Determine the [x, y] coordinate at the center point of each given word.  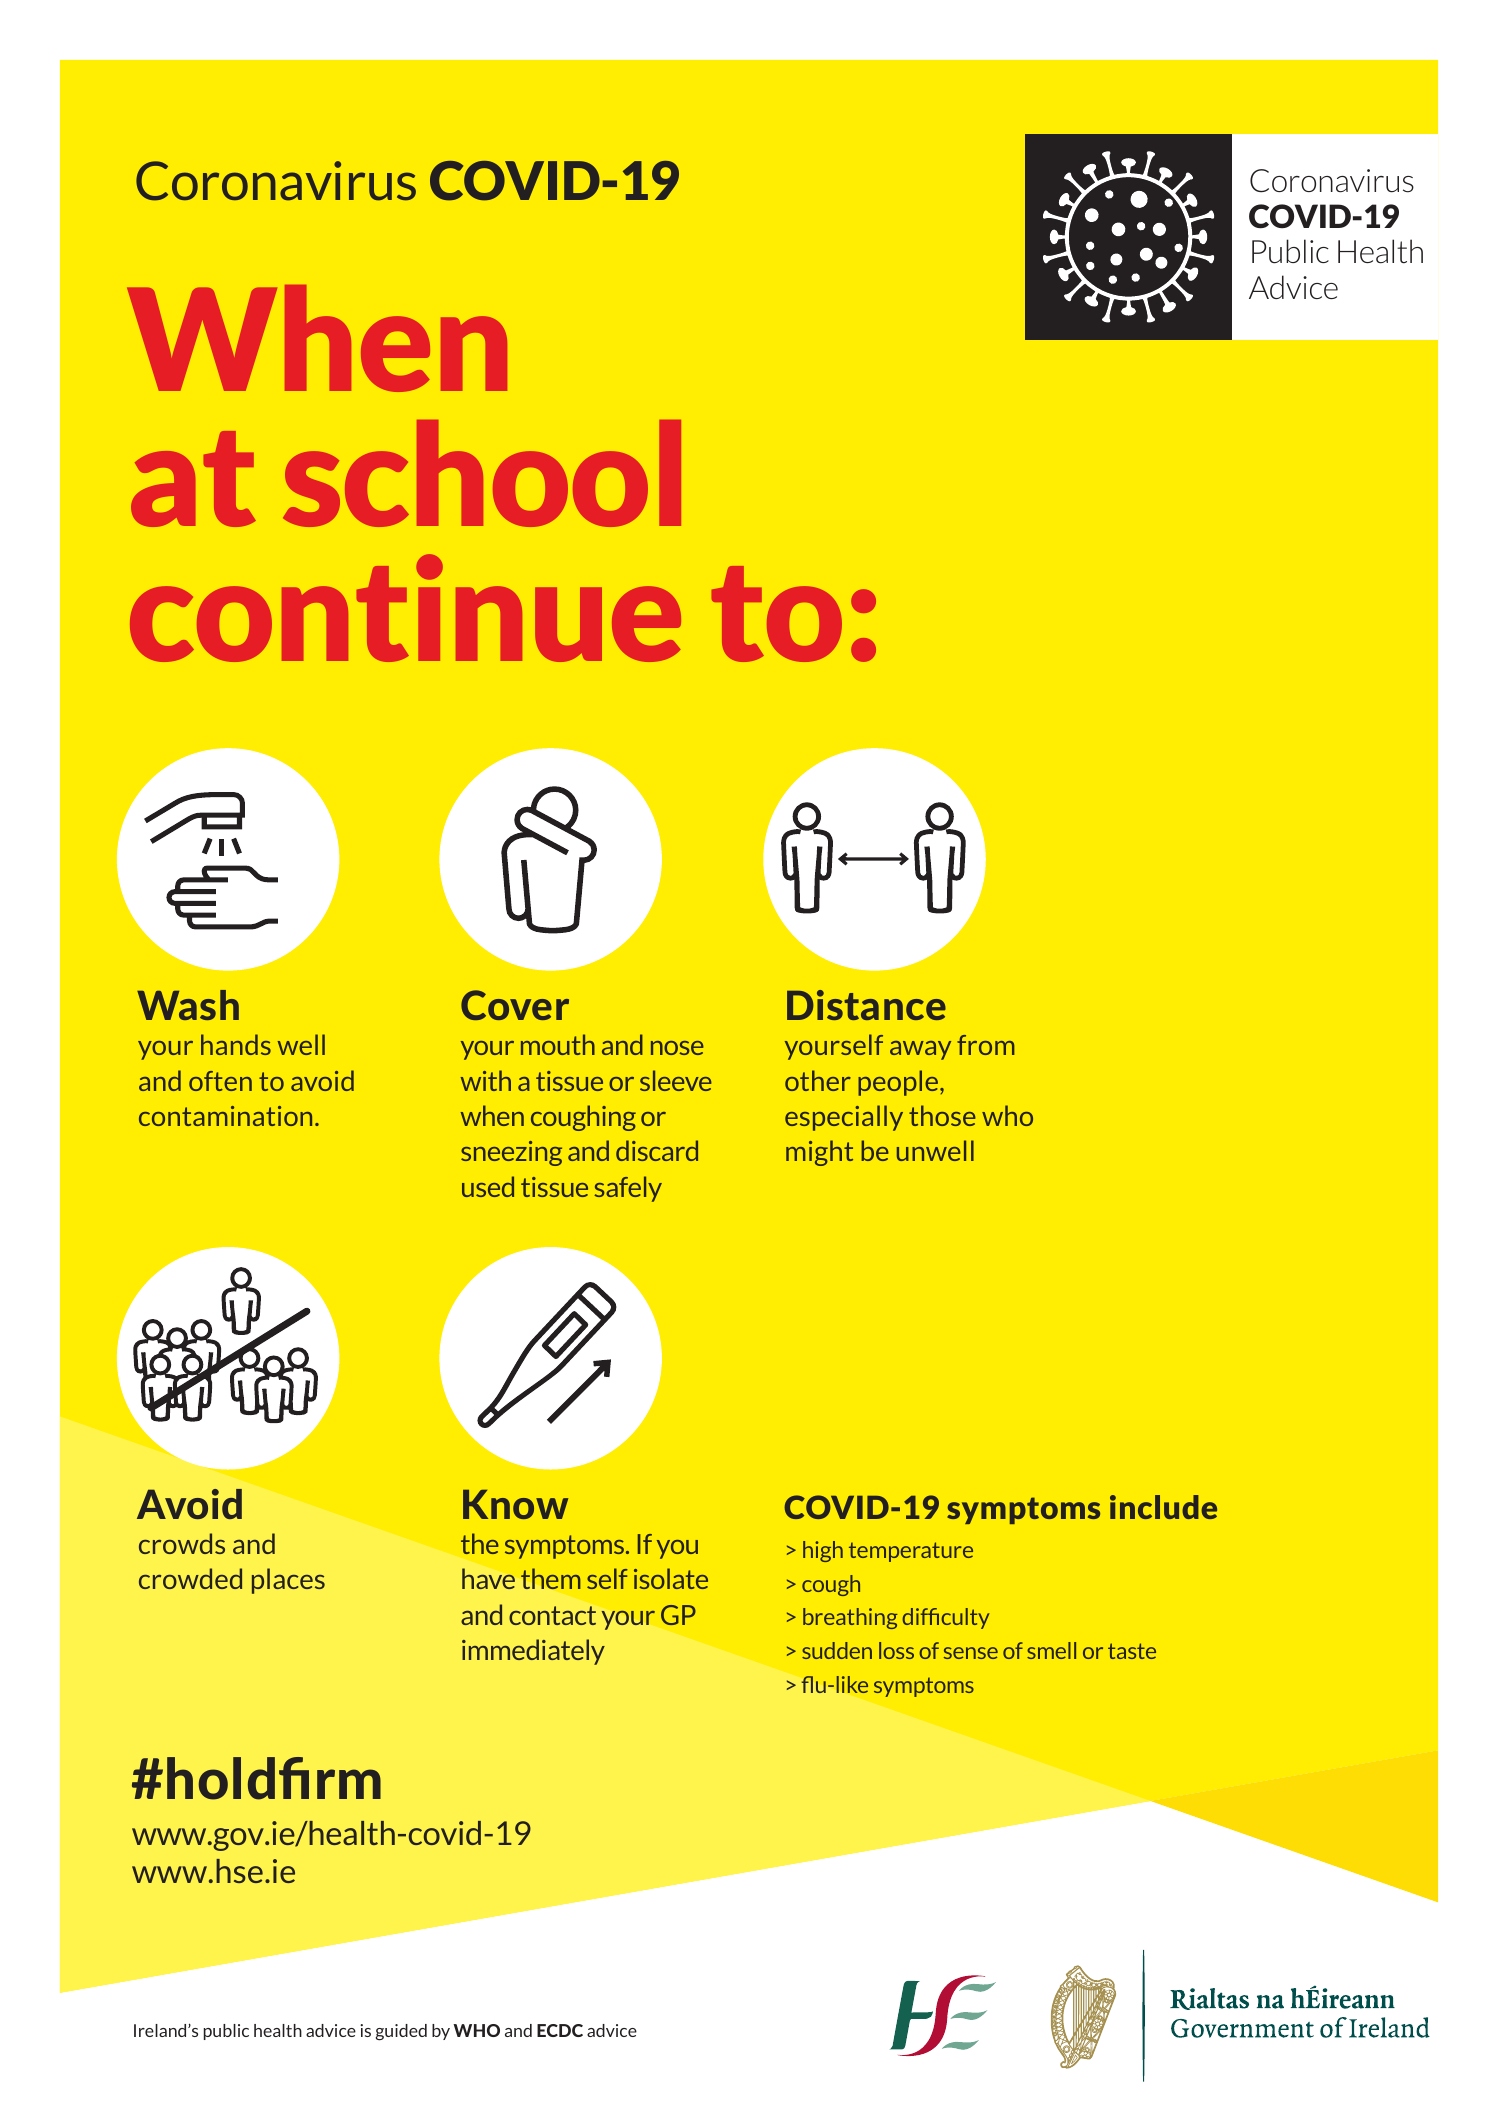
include [1163, 1507]
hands [236, 1044]
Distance [866, 1005]
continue [405, 608]
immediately [533, 1652]
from [986, 1045]
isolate [671, 1578]
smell [1051, 1650]
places [288, 1581]
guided [401, 2032]
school [482, 473]
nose [677, 1048]
